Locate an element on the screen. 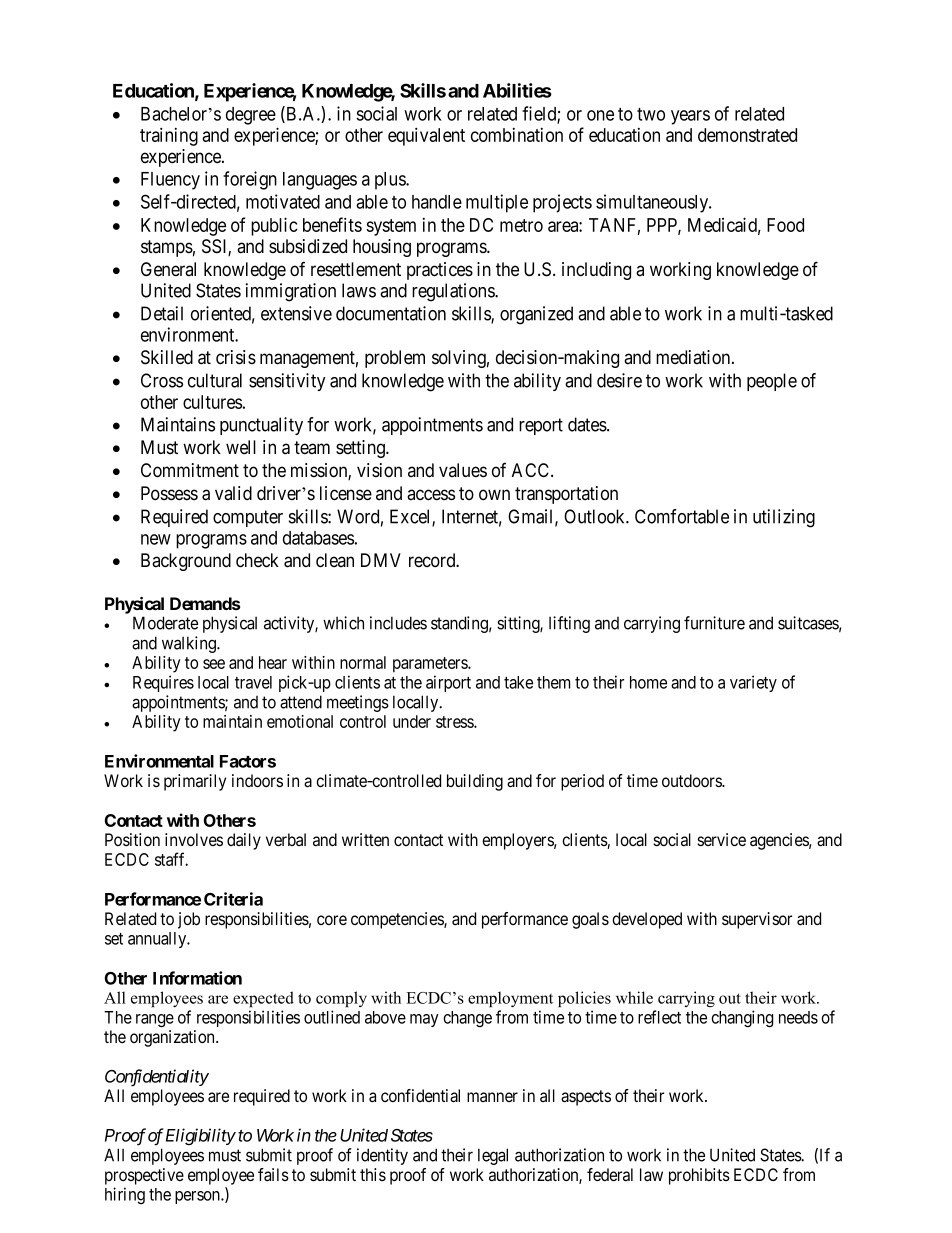 The height and width of the screenshot is (1233, 952). furniture is located at coordinates (714, 623).
